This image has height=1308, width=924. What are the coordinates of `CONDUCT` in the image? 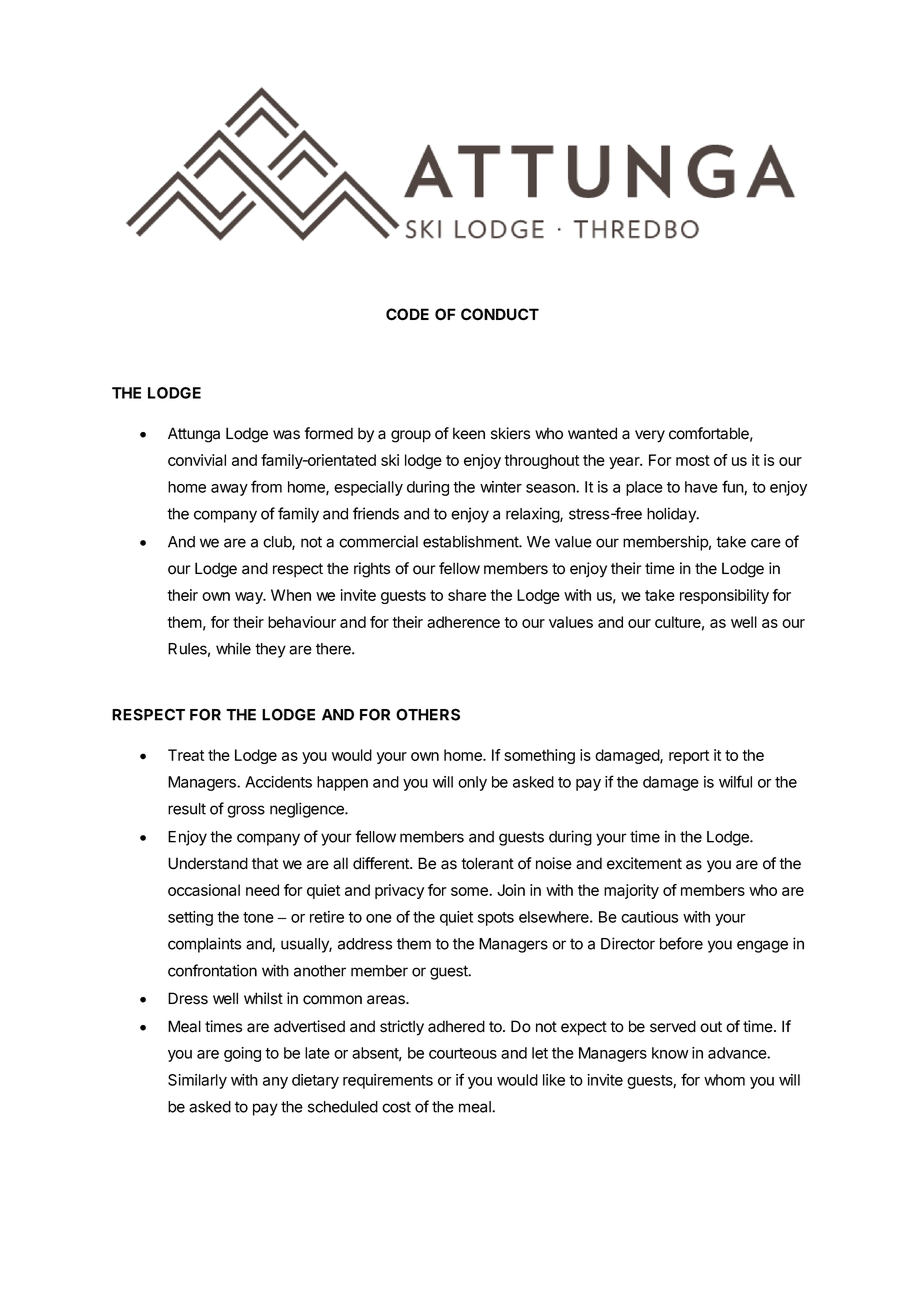 It's located at (500, 314).
